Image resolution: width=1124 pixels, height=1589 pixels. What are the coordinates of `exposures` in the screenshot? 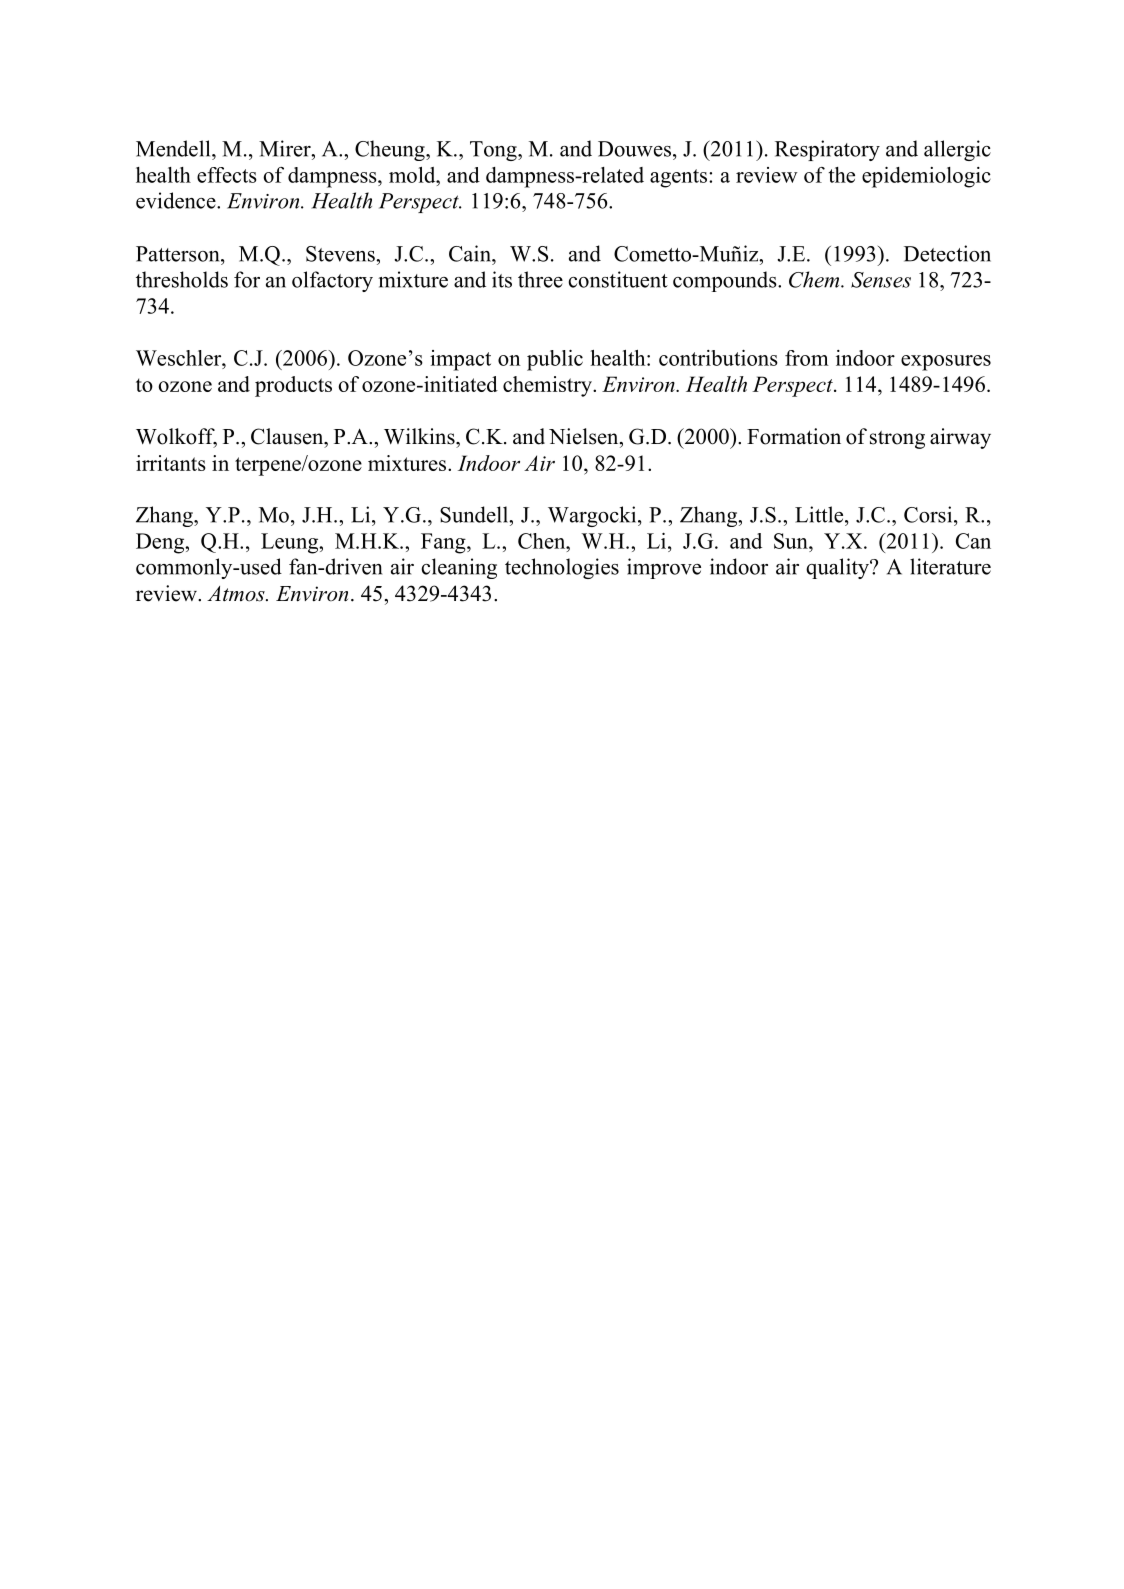 It's located at (946, 363).
